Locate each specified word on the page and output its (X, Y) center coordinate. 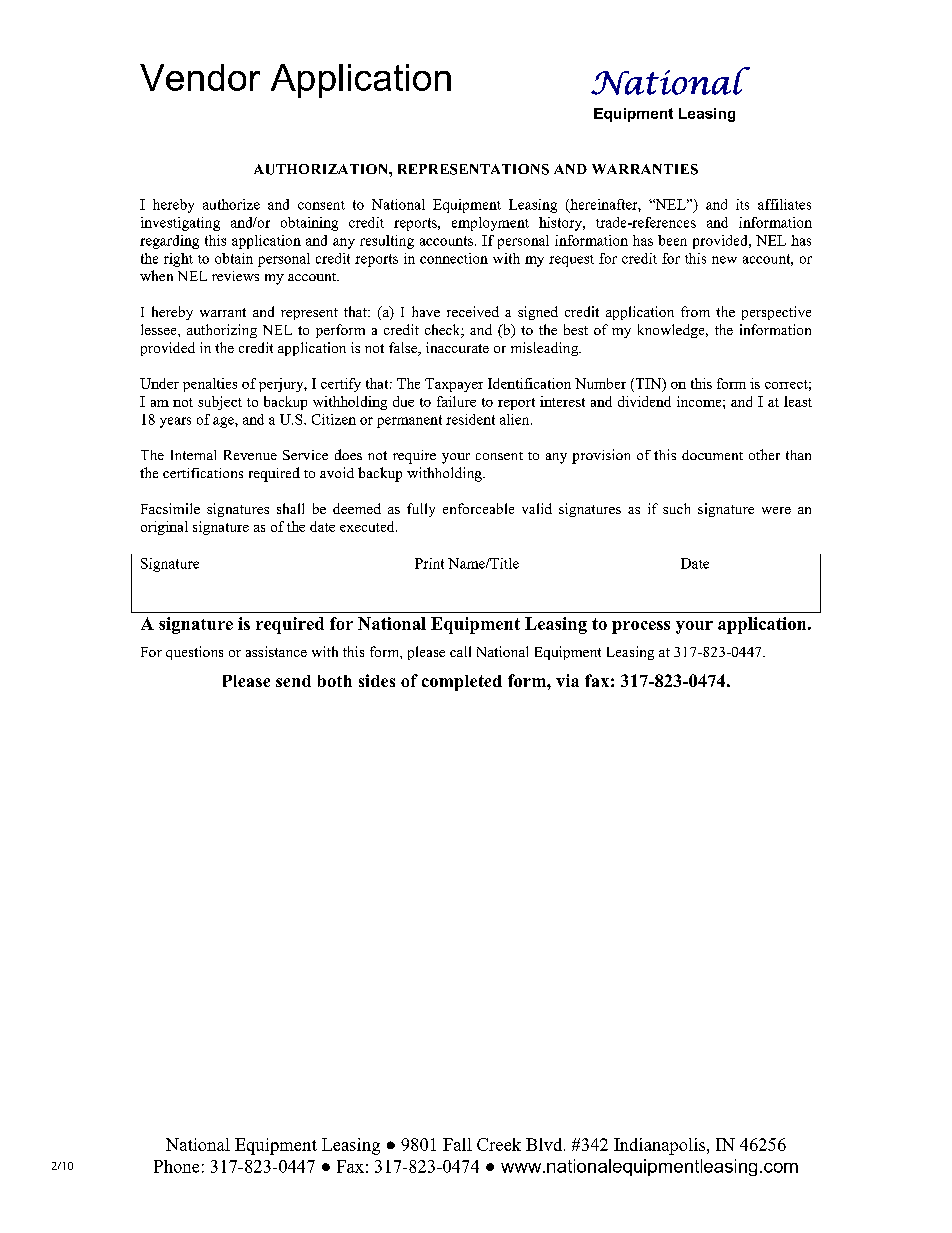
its (742, 204)
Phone (176, 1166)
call (460, 651)
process (641, 627)
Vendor (200, 77)
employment (490, 224)
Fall (457, 1144)
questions (194, 653)
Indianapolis (661, 1146)
